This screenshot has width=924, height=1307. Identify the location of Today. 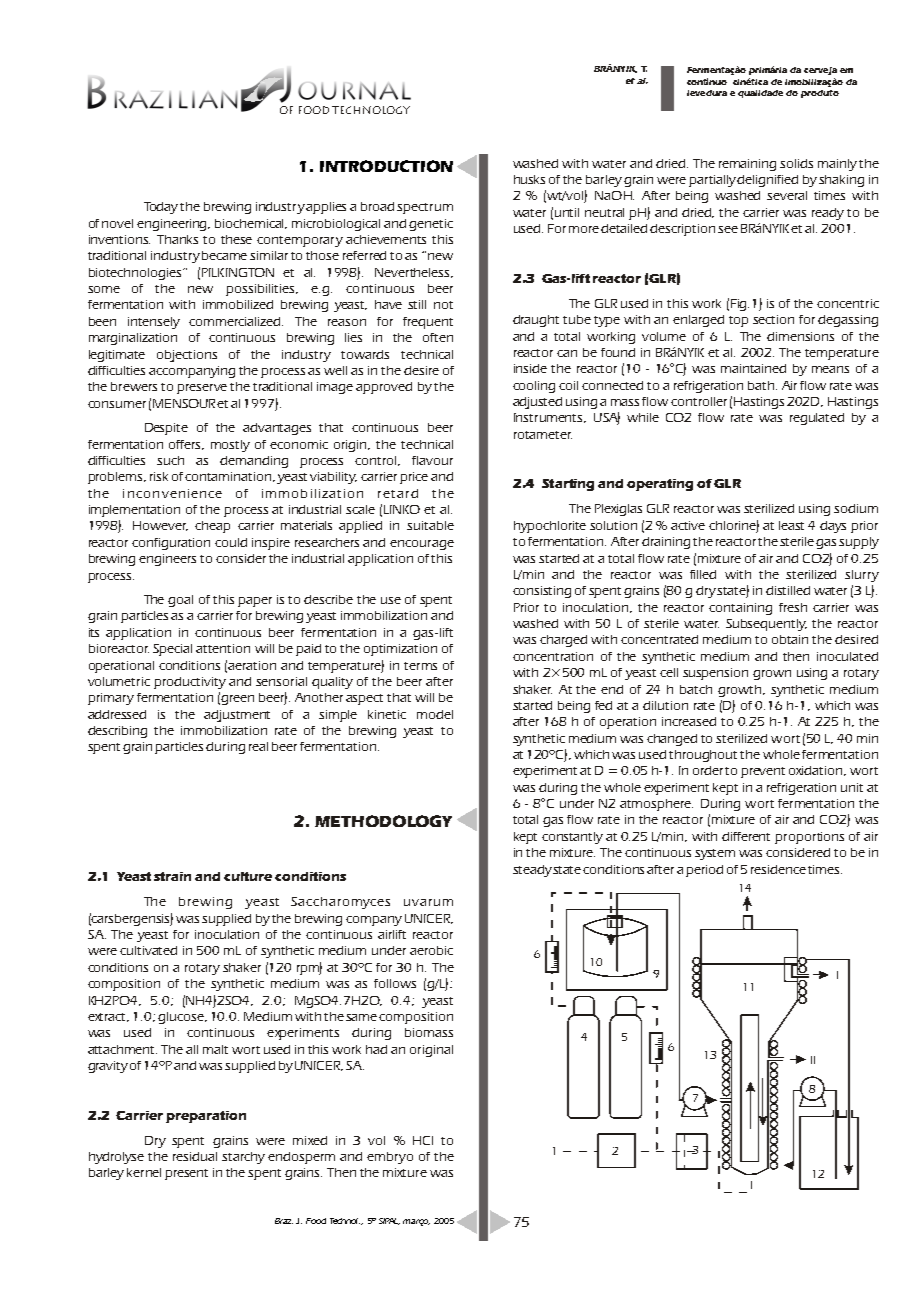
(162, 208).
